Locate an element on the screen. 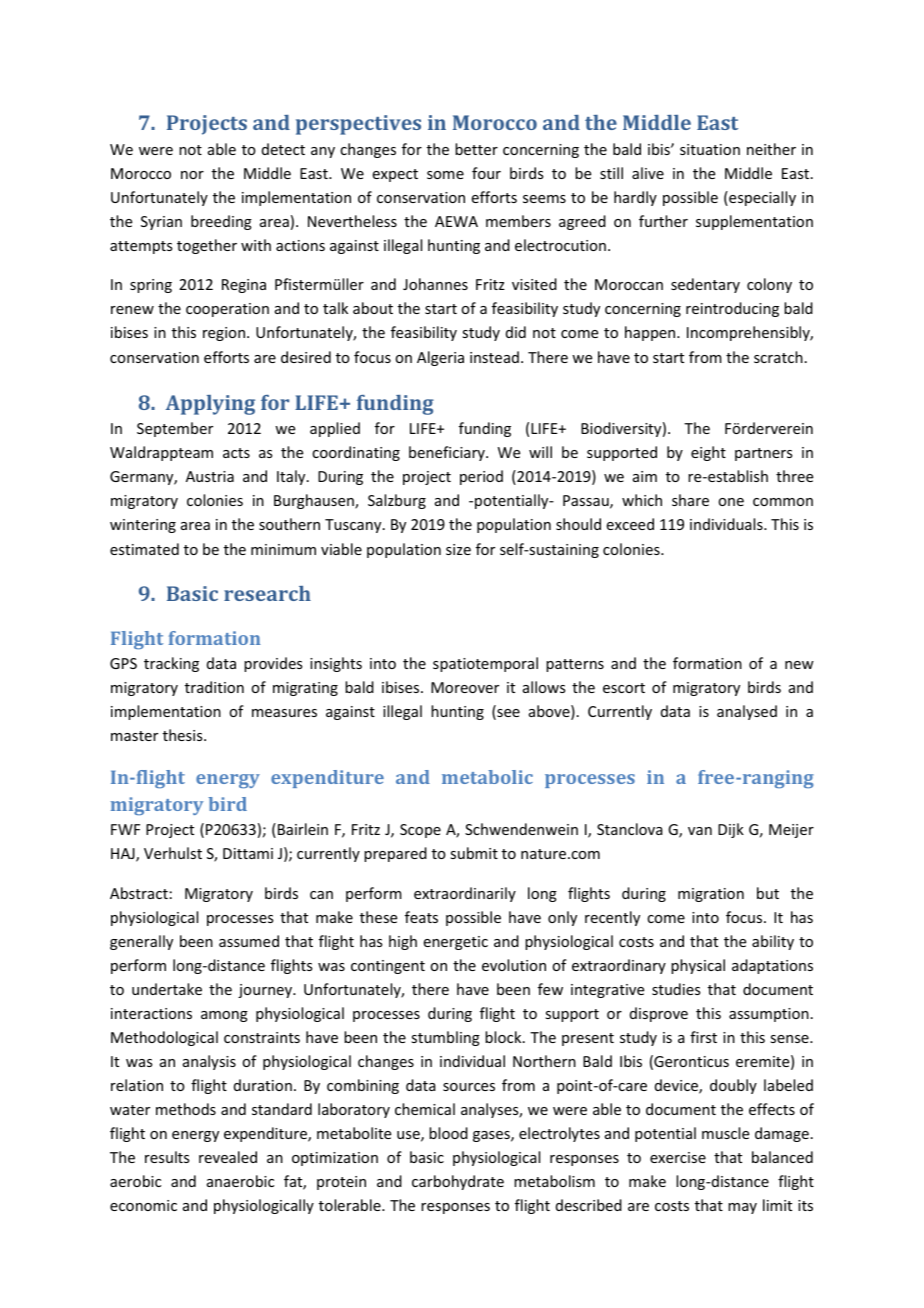  spatiotemporal is located at coordinates (485, 664).
